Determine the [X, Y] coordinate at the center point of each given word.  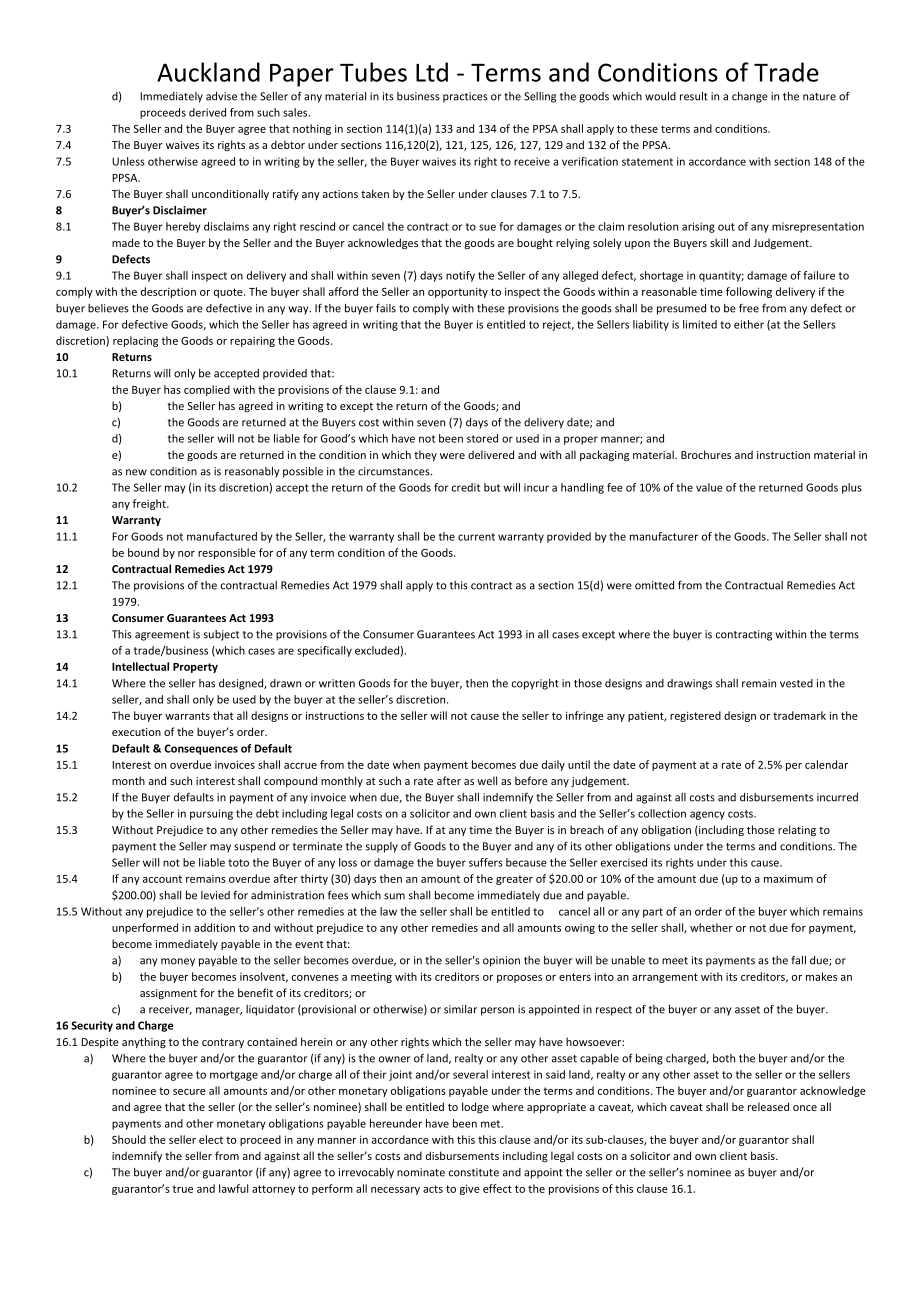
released [768, 1106]
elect [211, 1139]
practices [465, 97]
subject [221, 635]
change [750, 97]
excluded [377, 650]
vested [796, 683]
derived [207, 112]
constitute [474, 1172]
